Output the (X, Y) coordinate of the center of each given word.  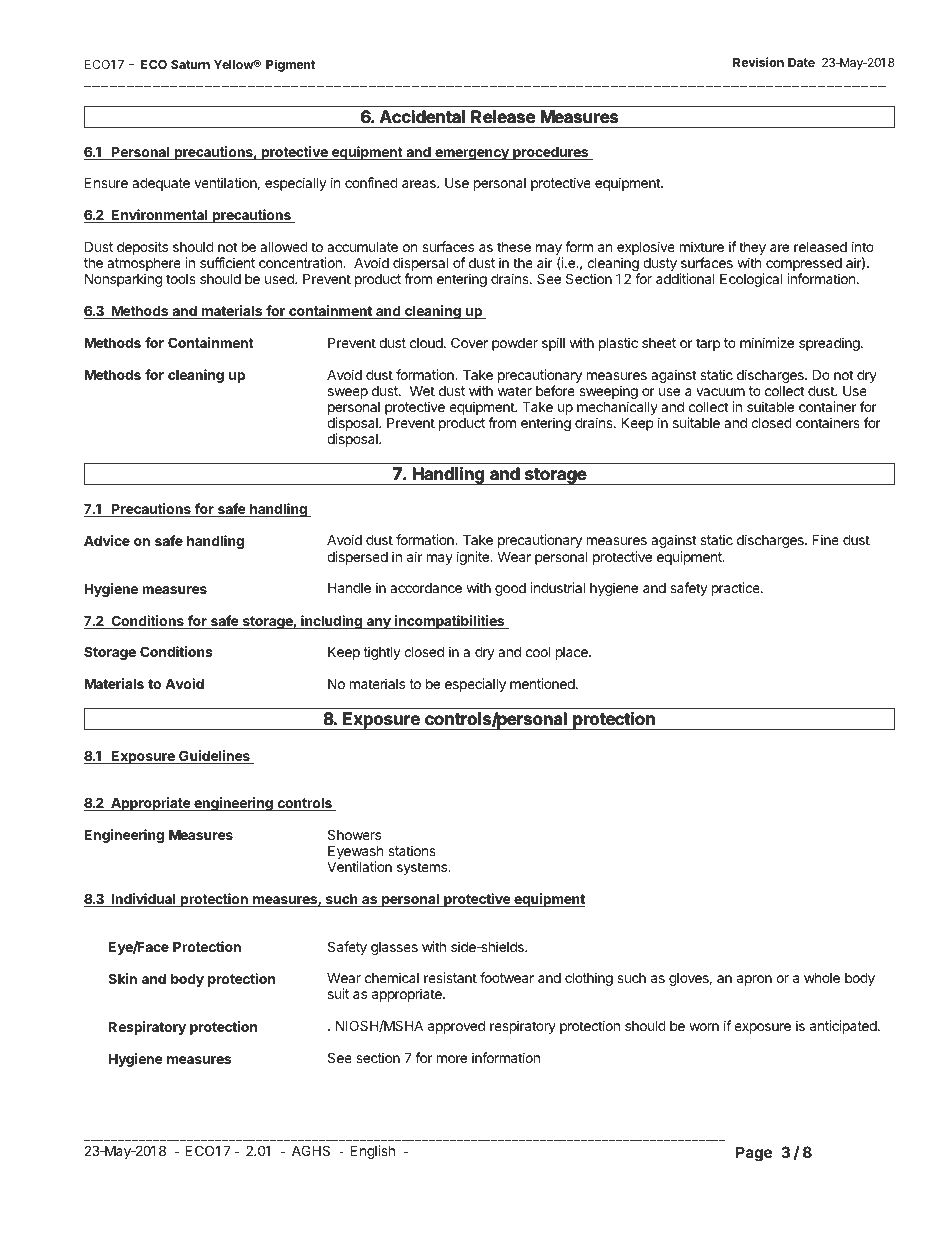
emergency (472, 154)
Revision (758, 62)
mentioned (543, 683)
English (373, 1152)
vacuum (720, 392)
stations (412, 850)
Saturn (190, 64)
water (515, 391)
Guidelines (214, 757)
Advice (107, 540)
